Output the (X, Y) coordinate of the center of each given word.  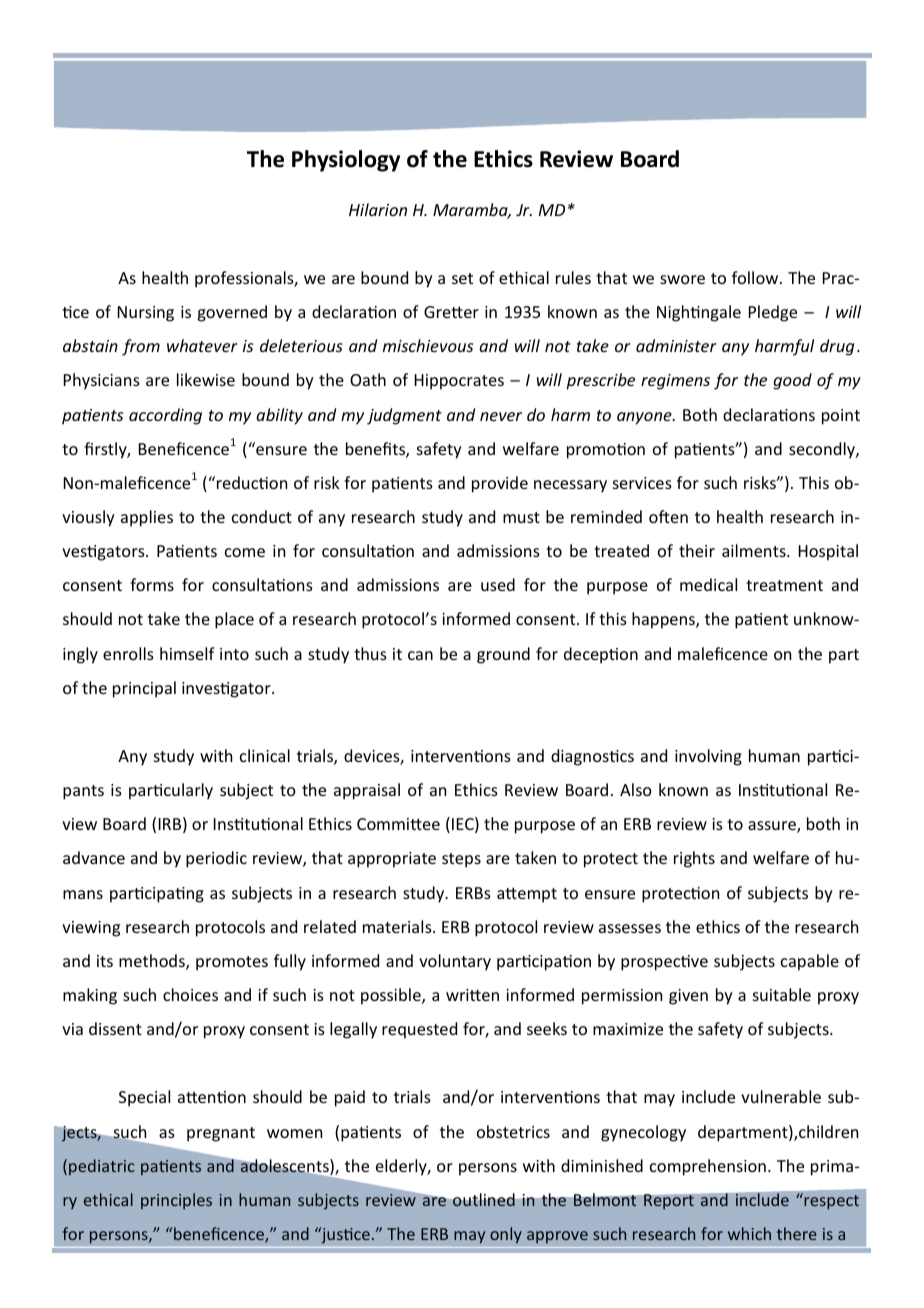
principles (176, 1201)
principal (144, 689)
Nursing (146, 314)
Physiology (346, 161)
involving (708, 757)
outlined (484, 1200)
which (749, 1233)
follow (756, 277)
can (420, 655)
